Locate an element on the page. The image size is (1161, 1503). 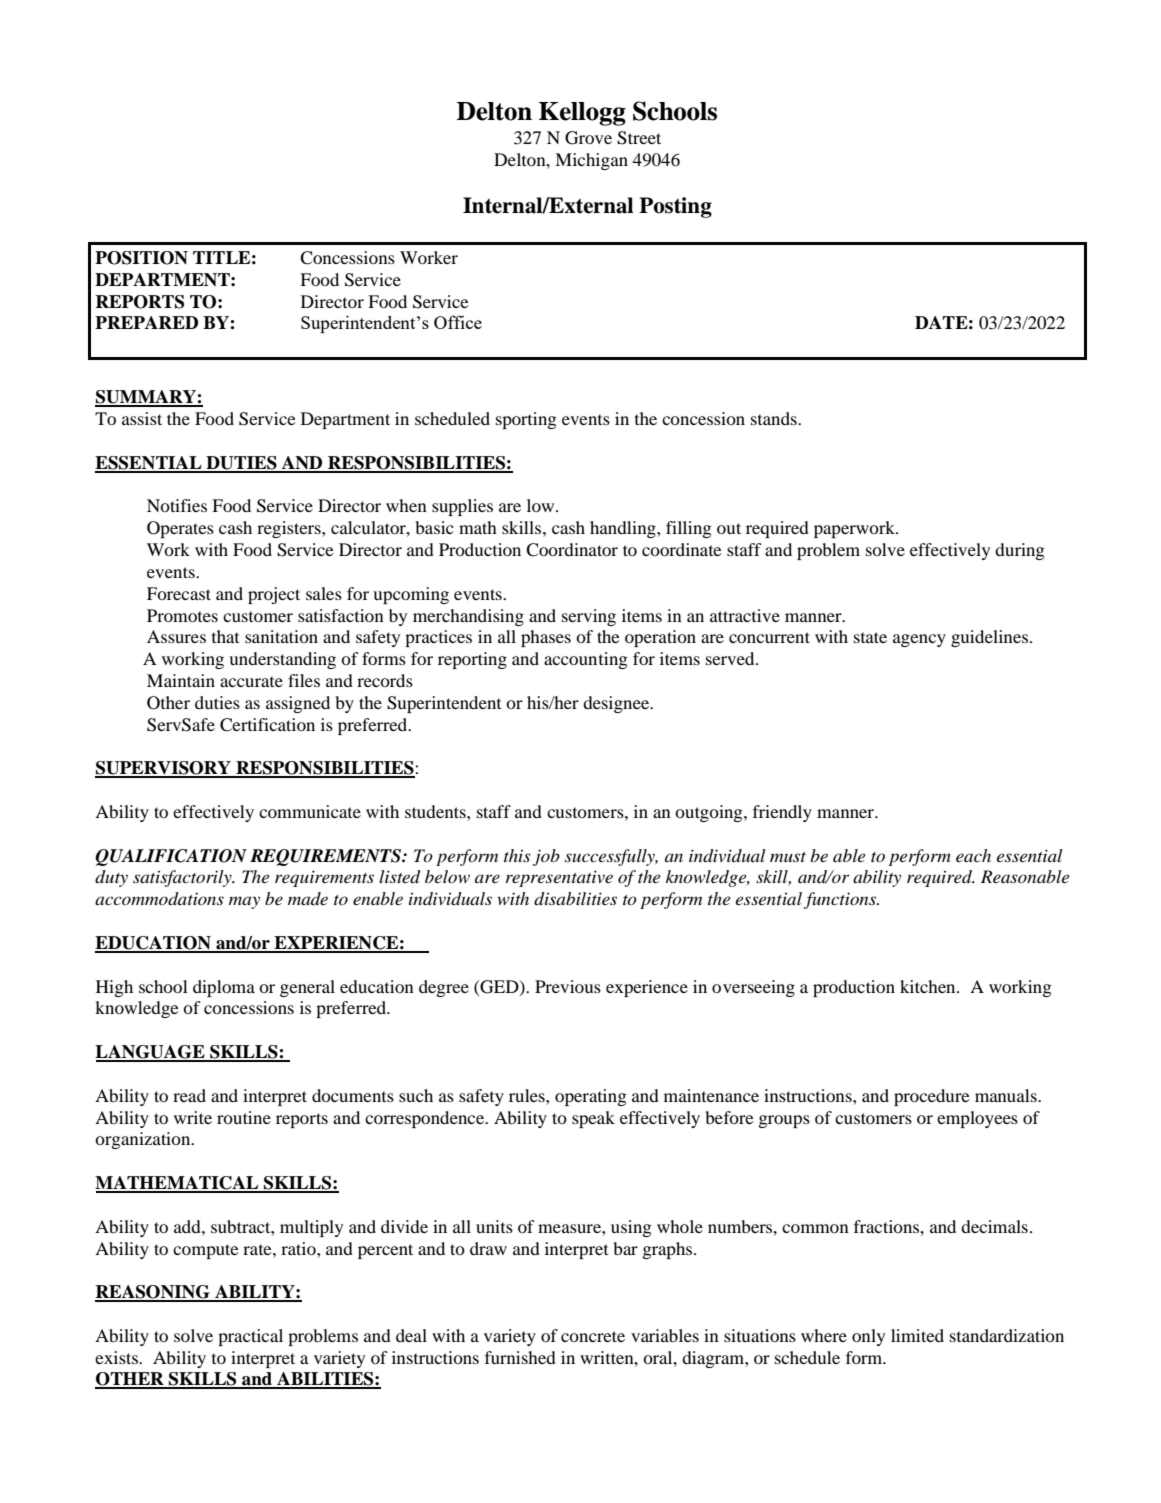
may is located at coordinates (244, 902).
